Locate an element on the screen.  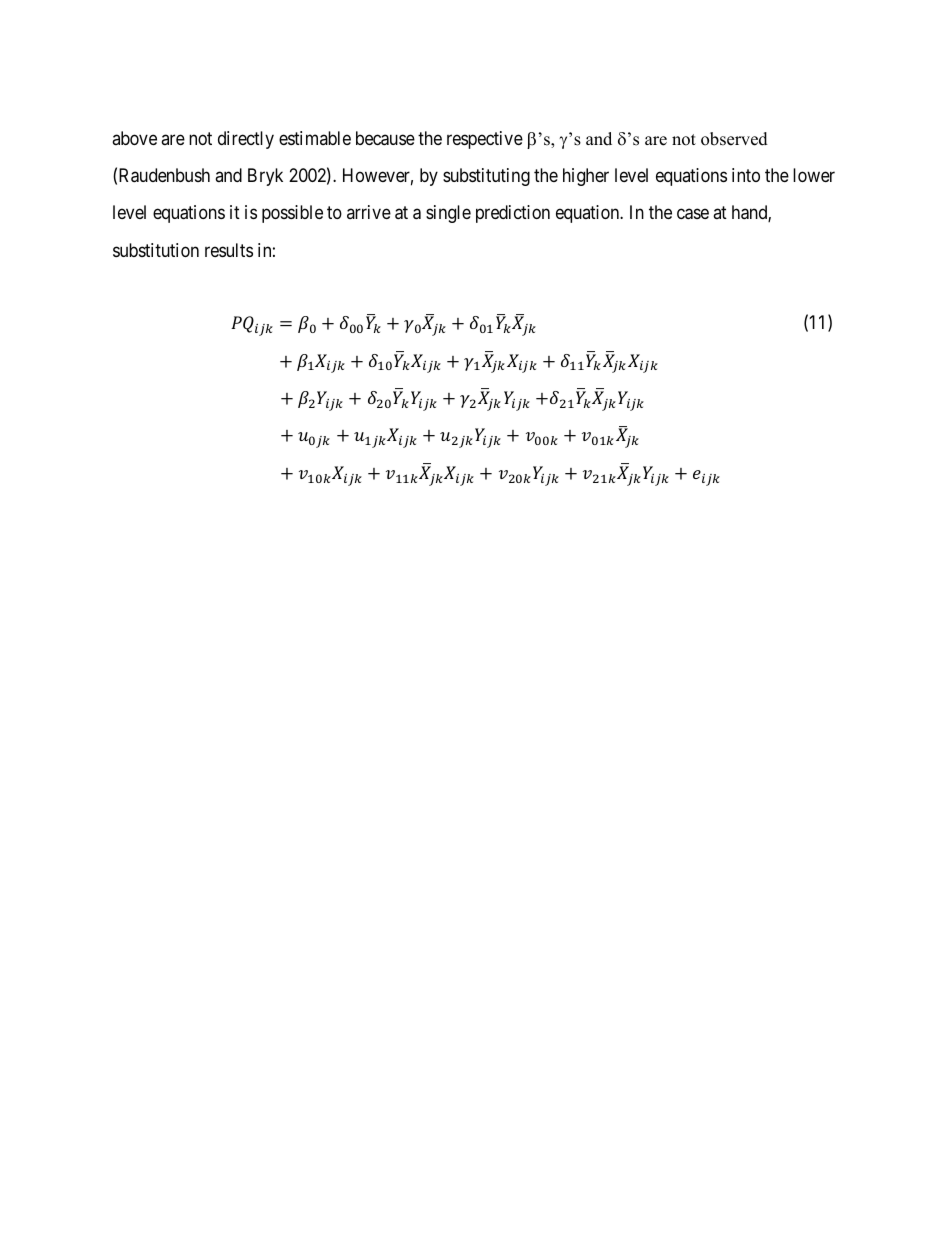
substituting is located at coordinates (486, 177).
